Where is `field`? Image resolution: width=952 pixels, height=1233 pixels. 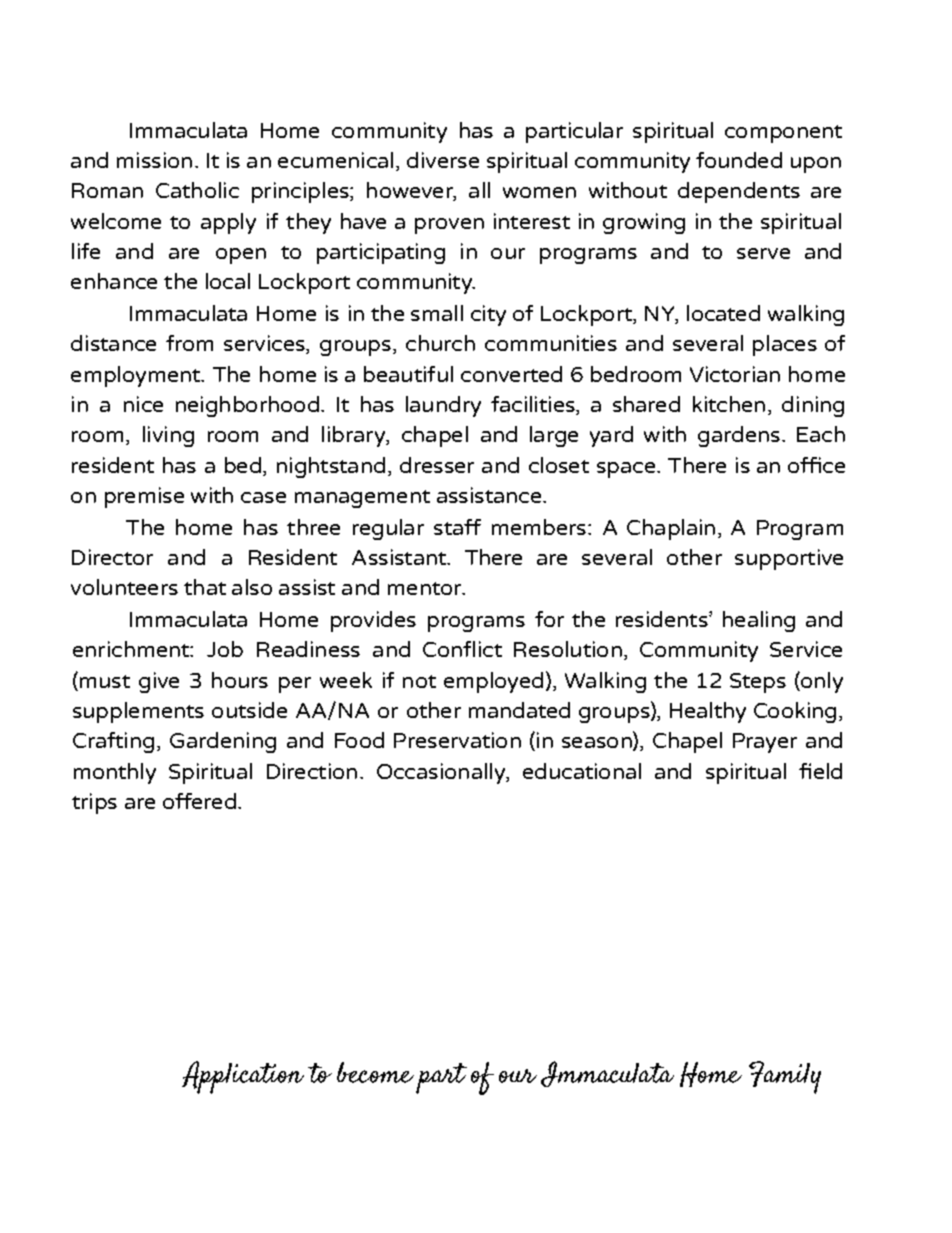 field is located at coordinates (820, 771).
